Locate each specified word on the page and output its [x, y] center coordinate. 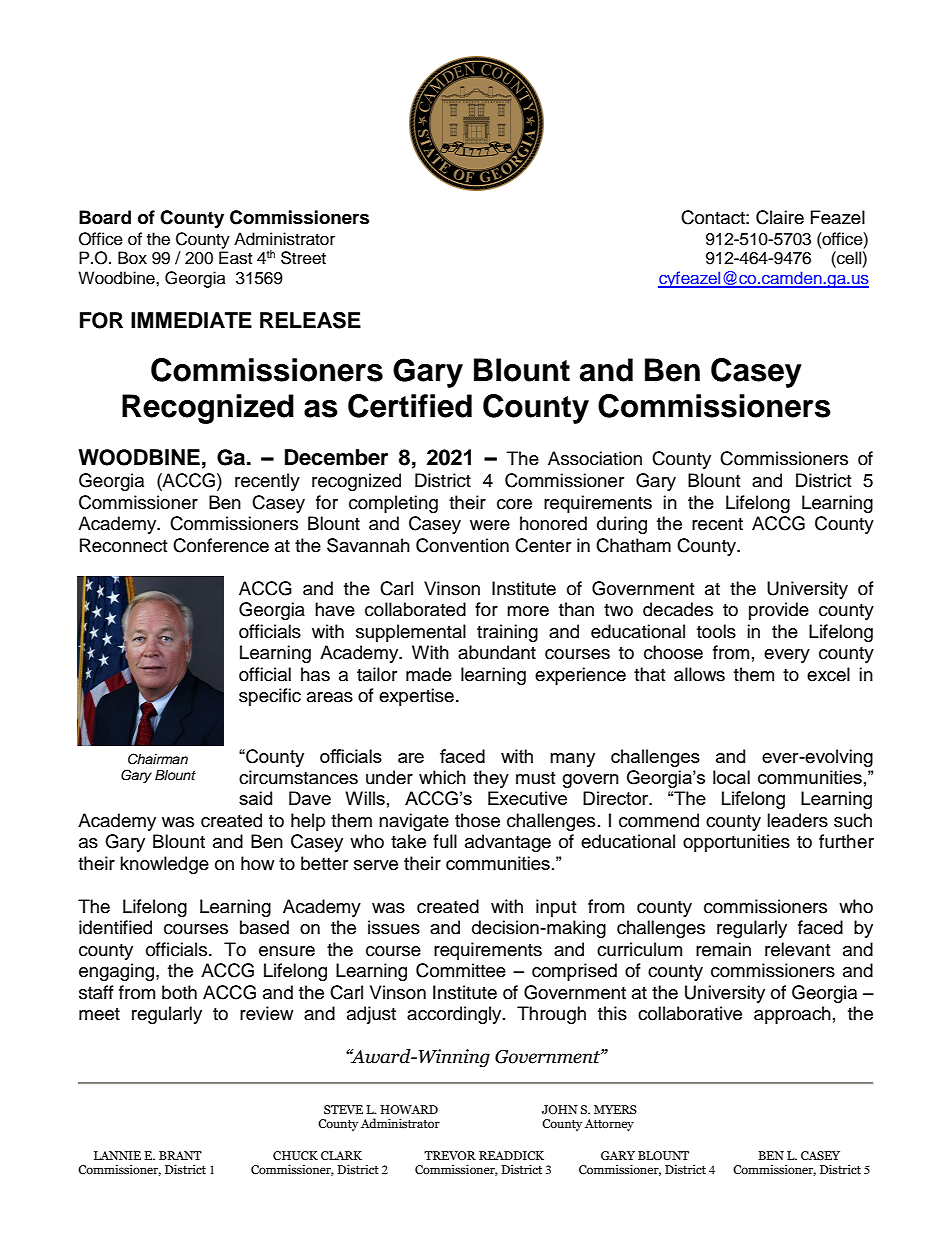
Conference [221, 545]
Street [303, 258]
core [514, 504]
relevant [797, 949]
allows [699, 674]
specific [270, 697]
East [235, 258]
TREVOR [450, 1155]
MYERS [615, 1109]
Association [595, 458]
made [429, 674]
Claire [780, 217]
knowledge [164, 865]
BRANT [180, 1155]
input [556, 908]
